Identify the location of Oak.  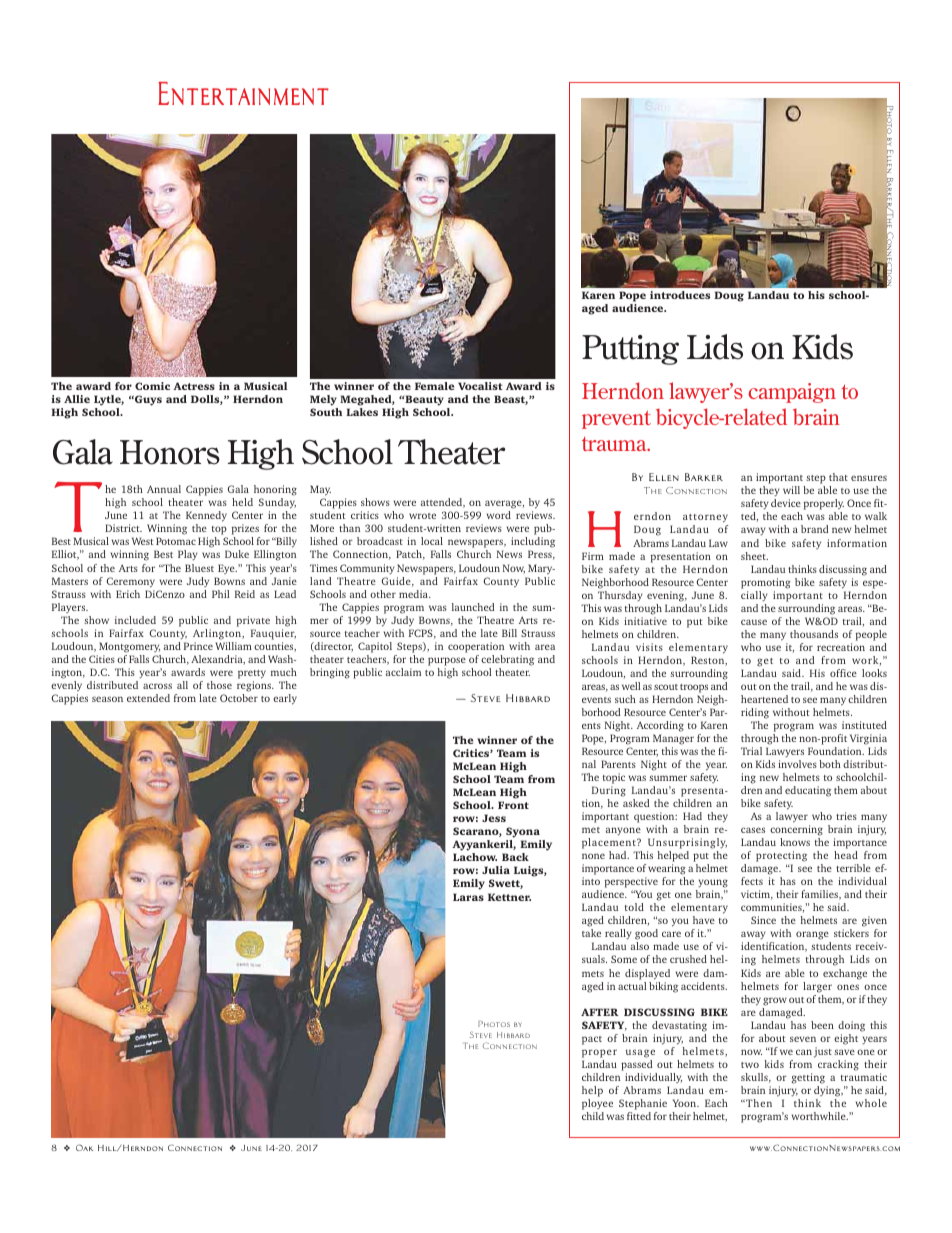
(84, 1147).
